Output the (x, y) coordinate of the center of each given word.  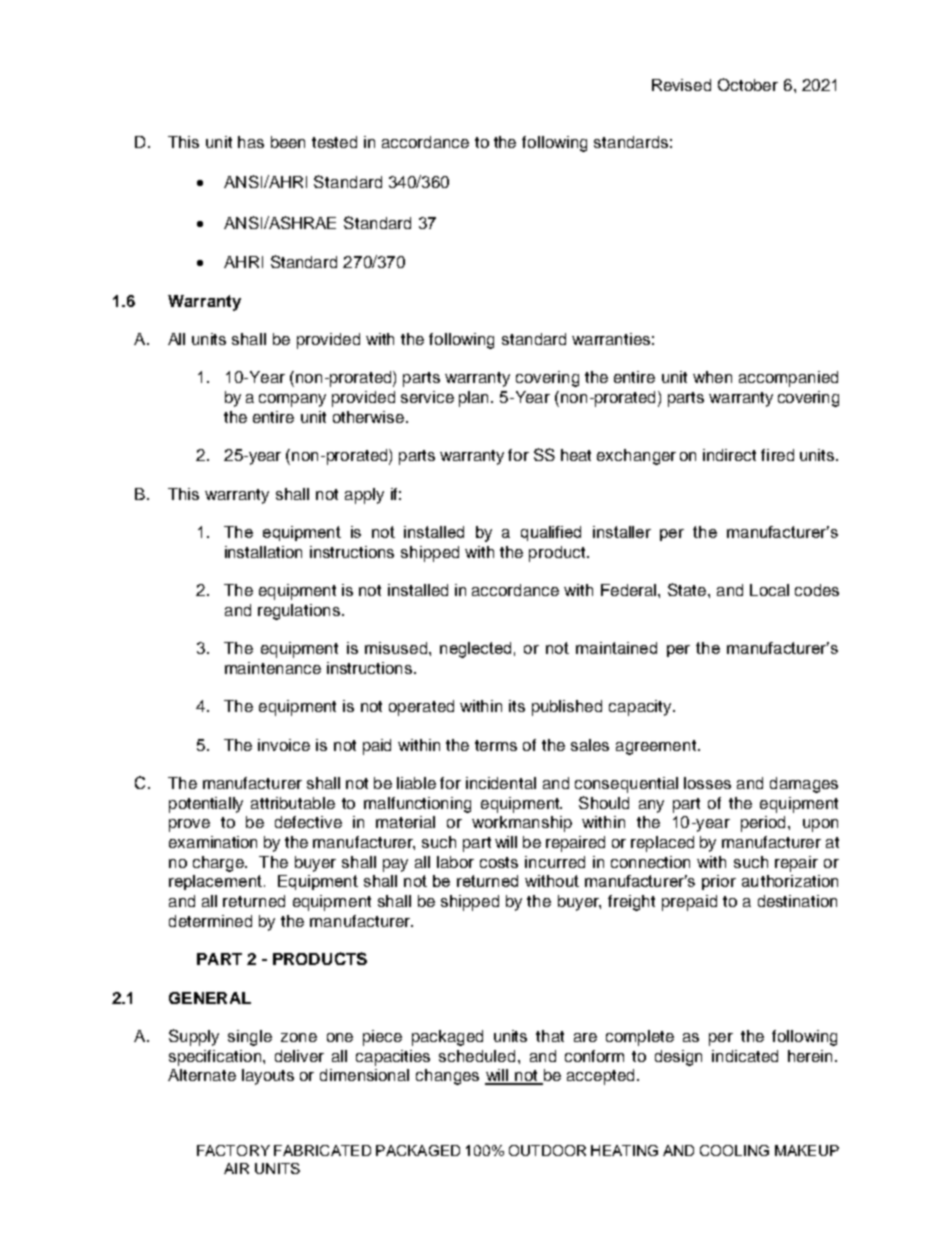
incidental (501, 783)
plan (475, 399)
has (251, 142)
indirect (729, 455)
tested (334, 142)
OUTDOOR (547, 1150)
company (292, 400)
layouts (268, 1077)
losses (707, 783)
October (748, 84)
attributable (293, 803)
